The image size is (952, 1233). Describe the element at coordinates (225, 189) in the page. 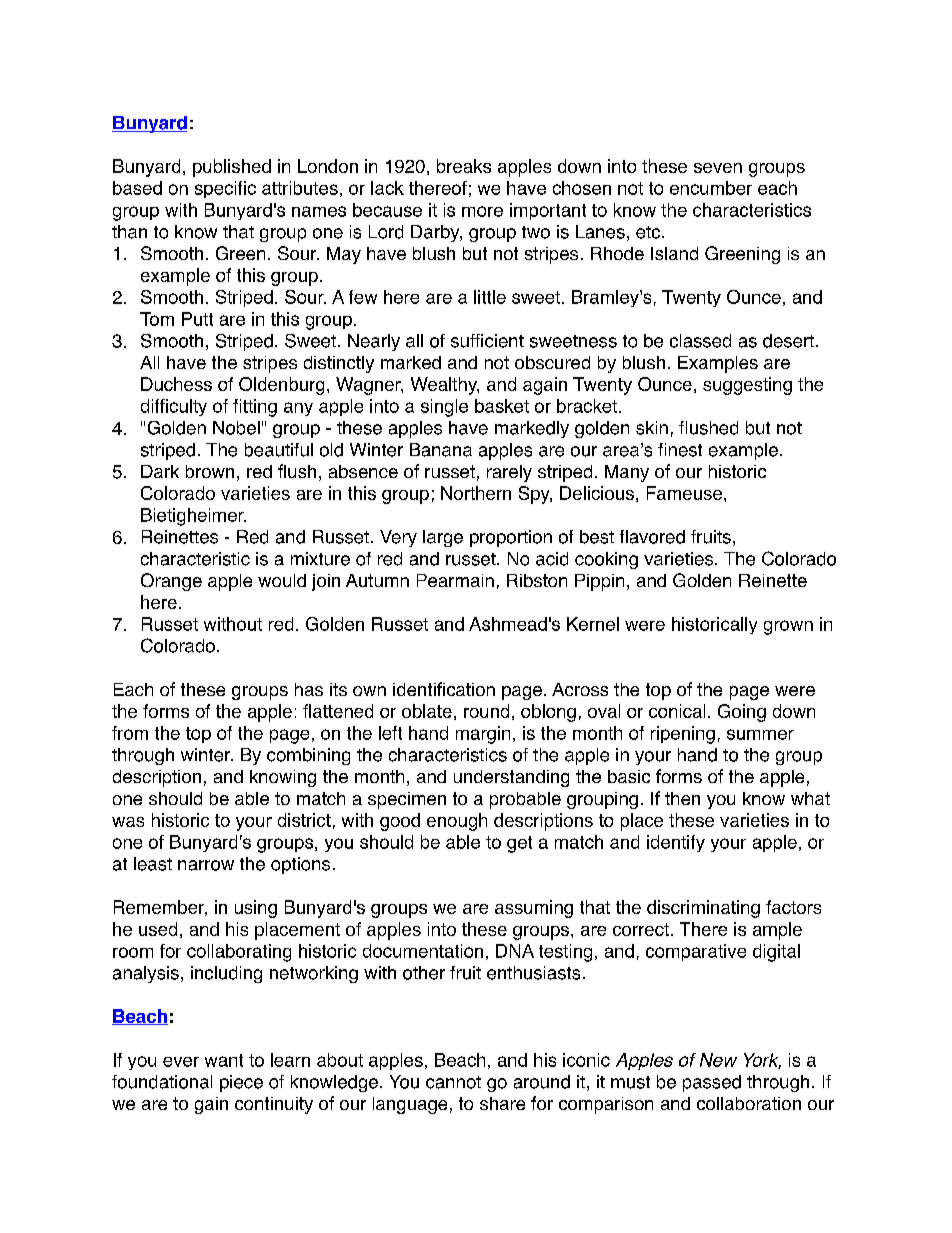

I see `specific` at that location.
